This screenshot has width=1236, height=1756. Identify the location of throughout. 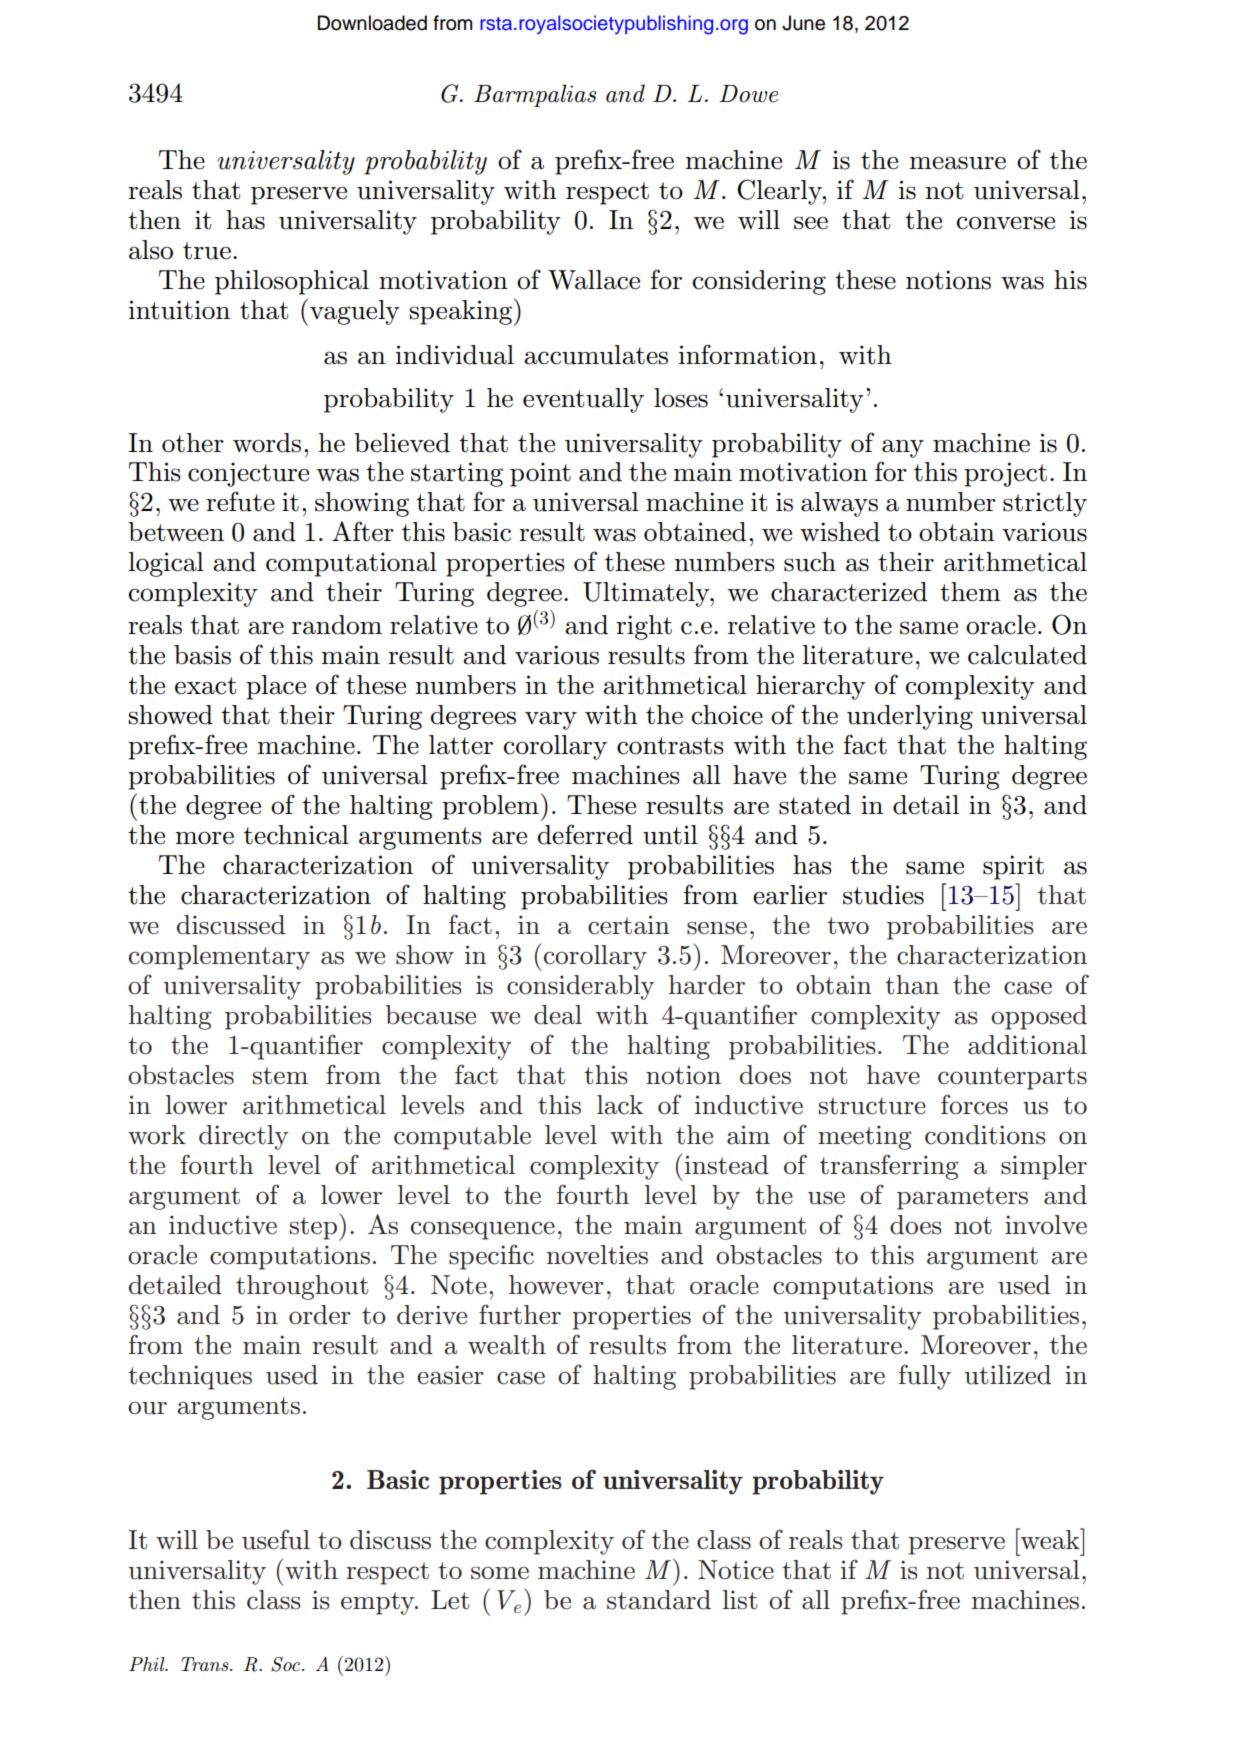
(302, 1287).
